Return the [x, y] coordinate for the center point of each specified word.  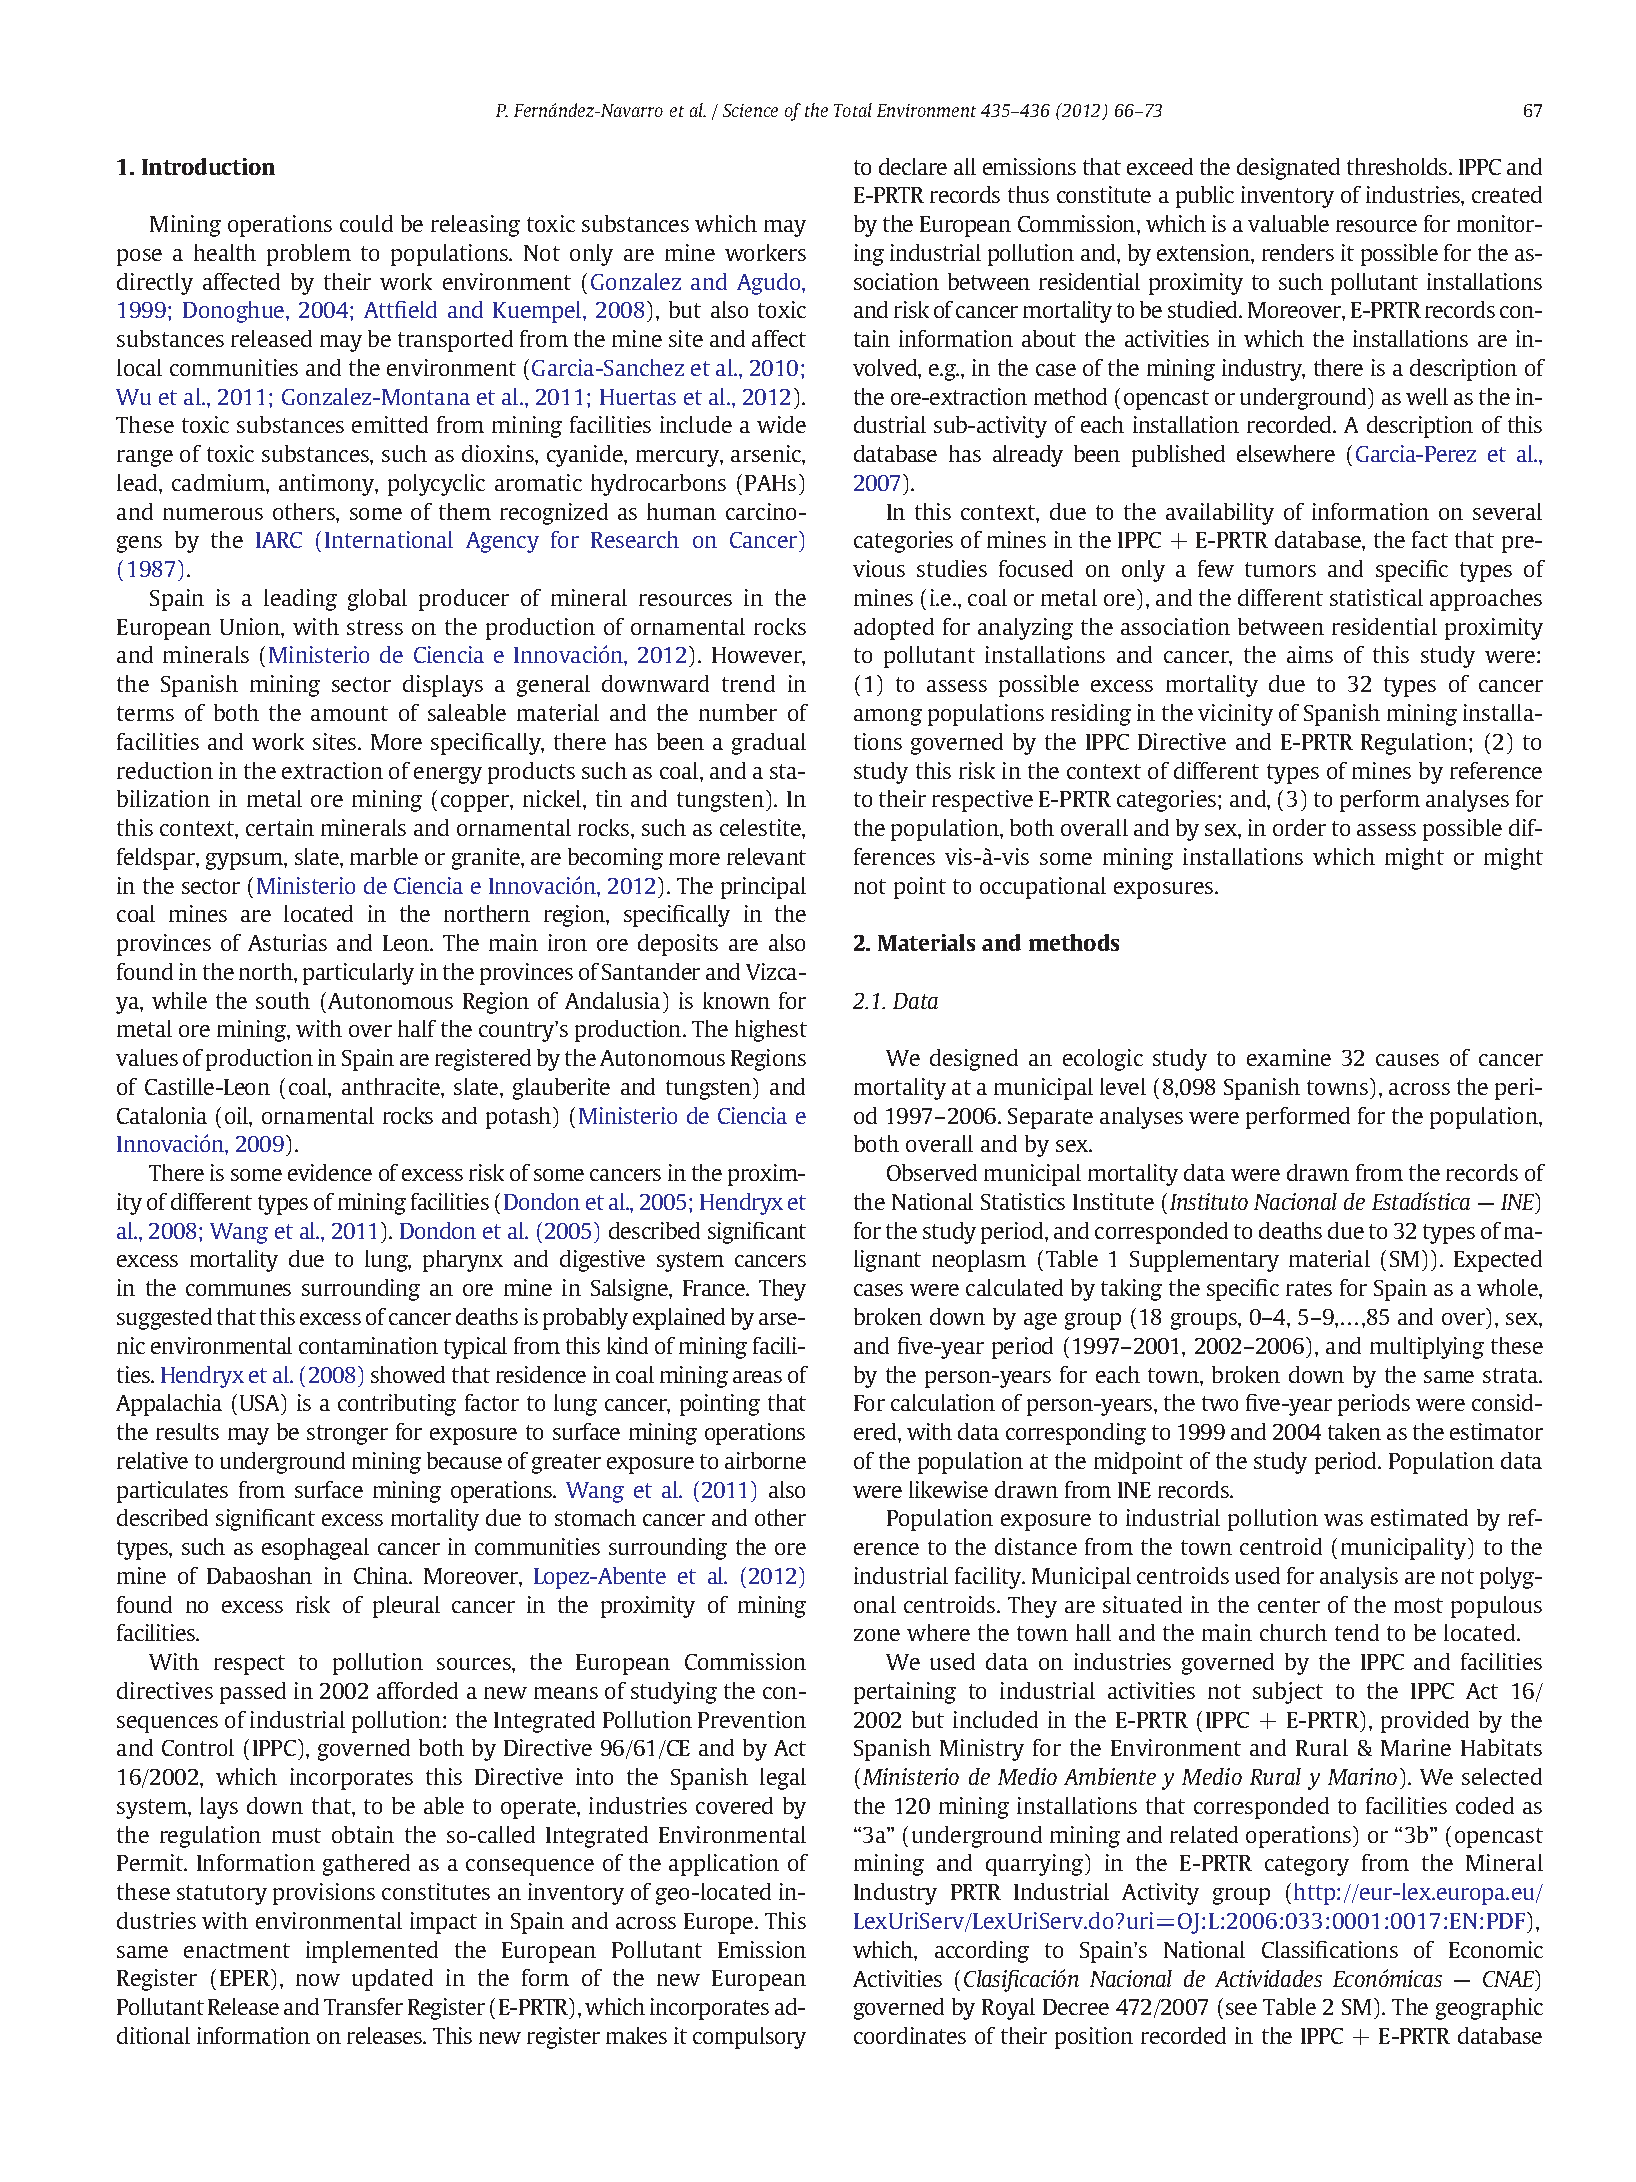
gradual [769, 744]
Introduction [208, 166]
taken [1354, 1431]
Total [853, 110]
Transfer [363, 2006]
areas [757, 1377]
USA [261, 1402]
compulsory [749, 2038]
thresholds [1398, 166]
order [1299, 827]
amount [349, 713]
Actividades [1268, 1978]
